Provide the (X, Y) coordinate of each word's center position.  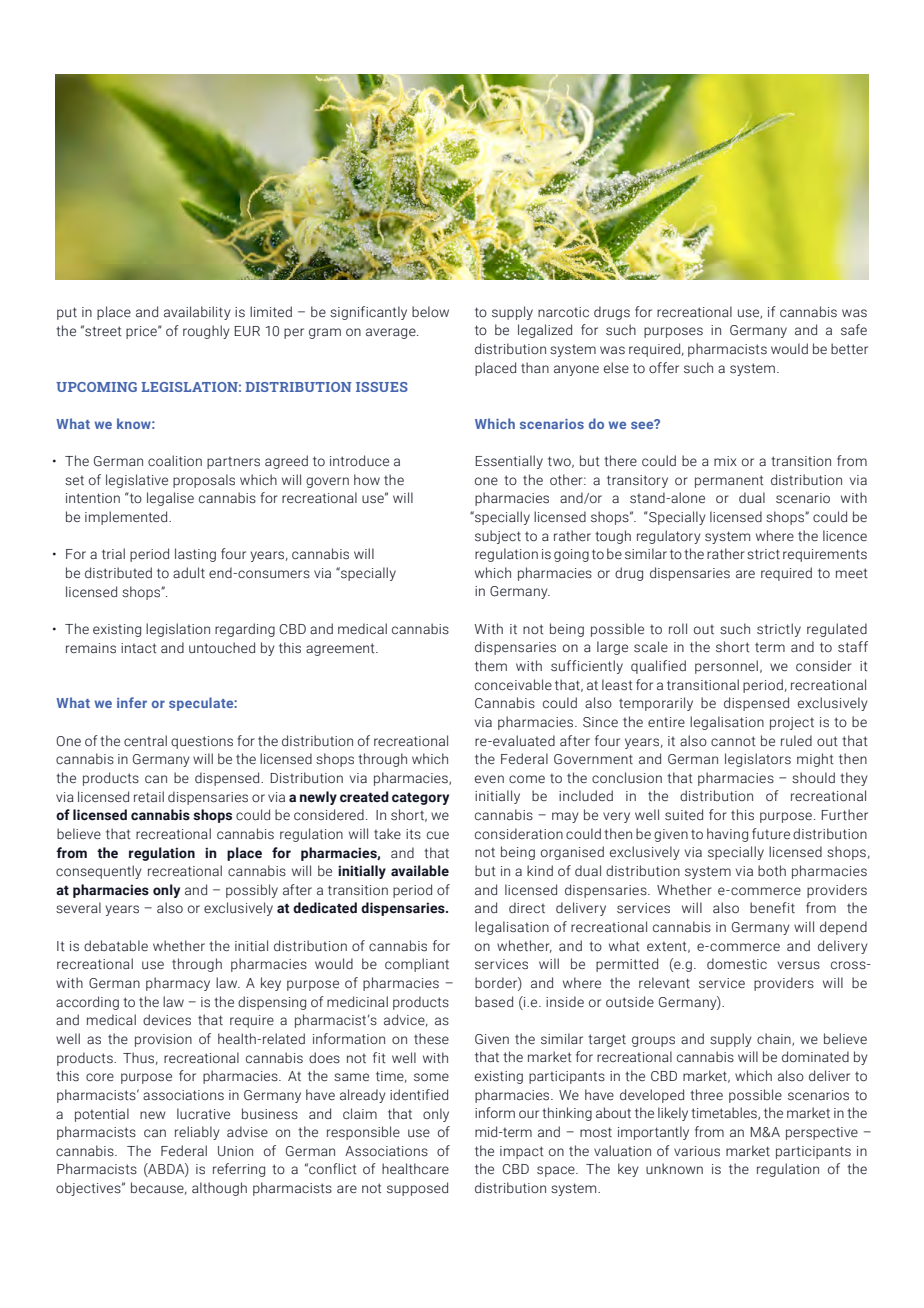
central (145, 740)
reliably (197, 1133)
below (430, 311)
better (849, 349)
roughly (206, 332)
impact (521, 1152)
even (489, 779)
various (697, 1151)
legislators (758, 760)
